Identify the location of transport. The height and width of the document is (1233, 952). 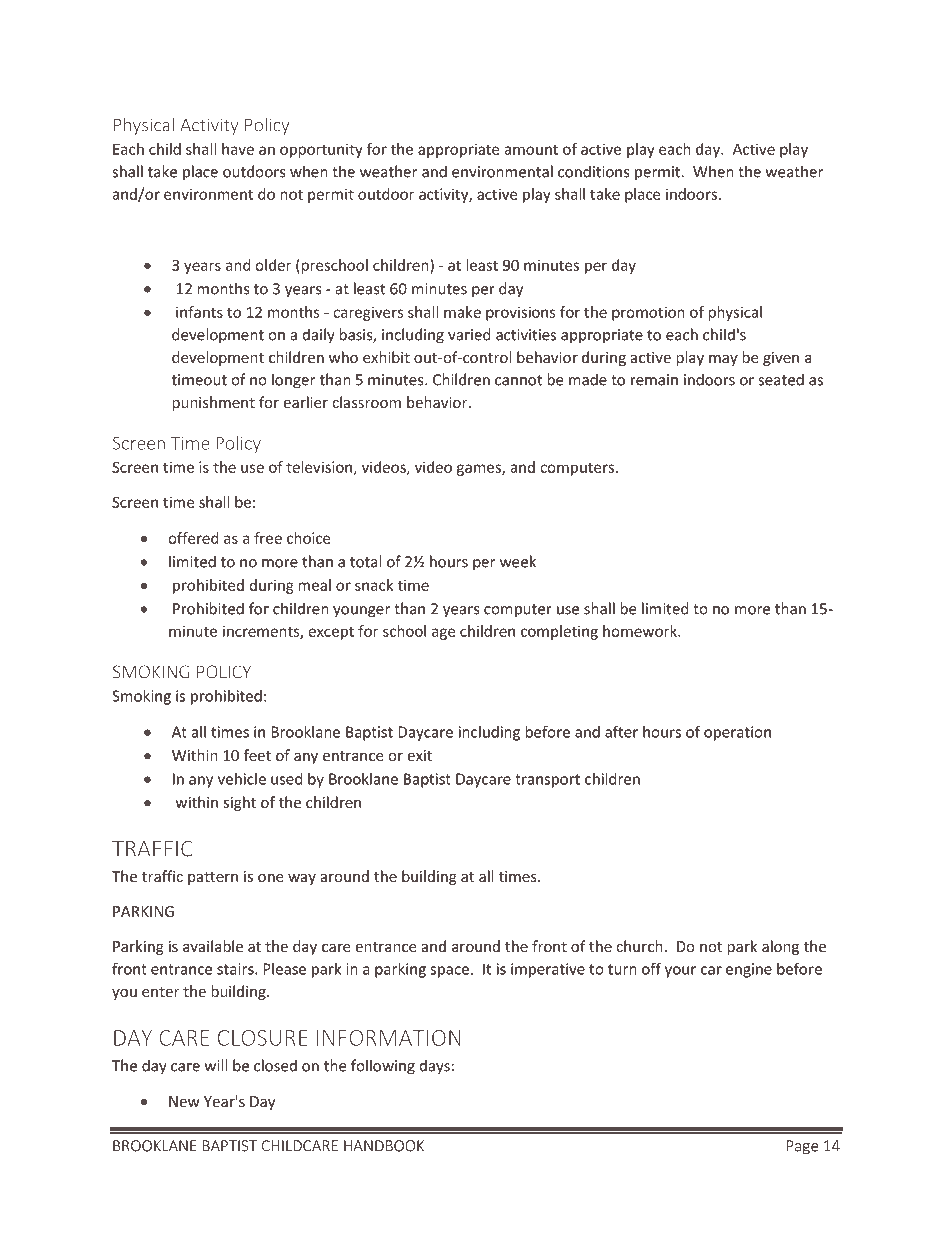
(547, 781).
